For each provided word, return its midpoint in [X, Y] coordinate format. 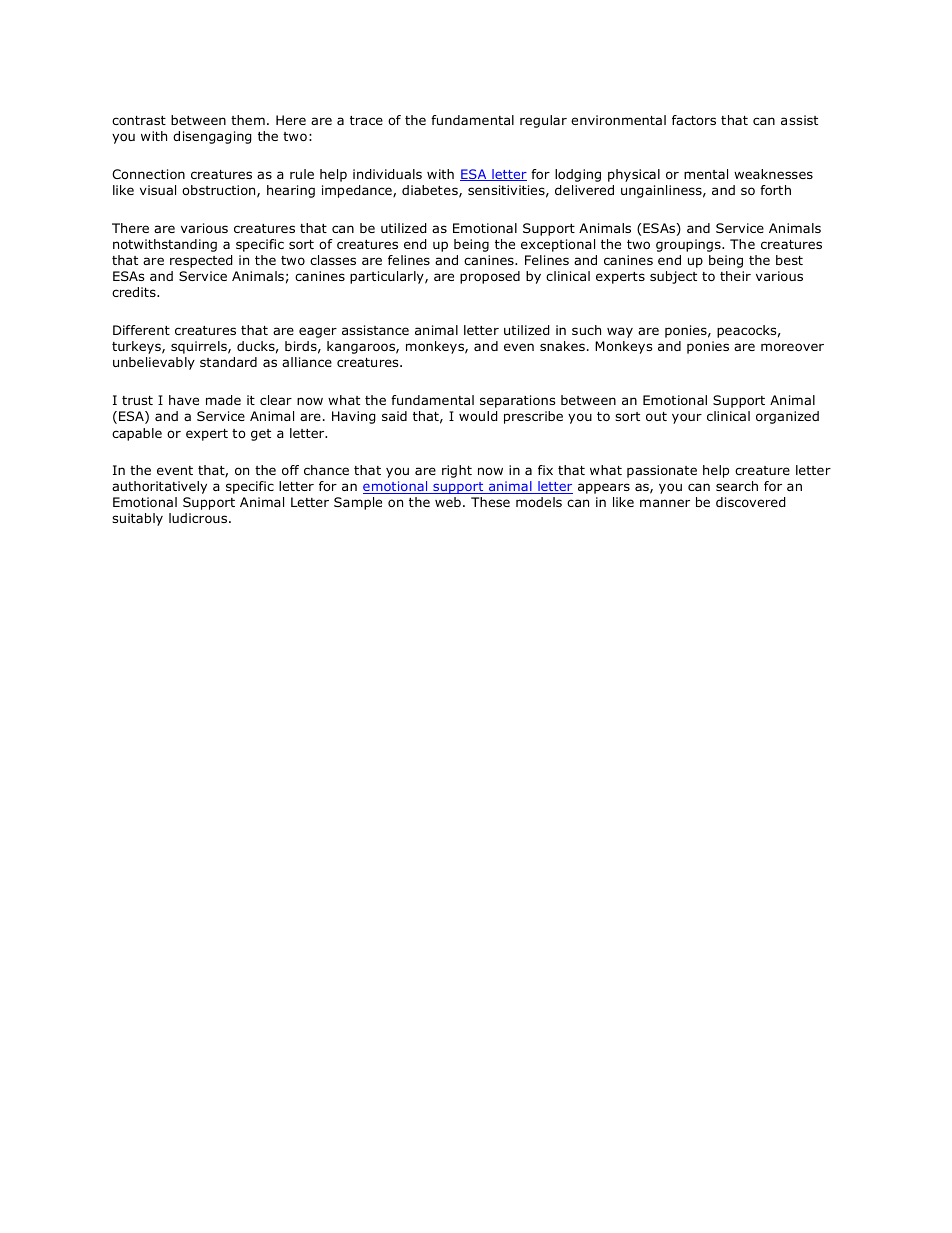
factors [694, 120]
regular [543, 121]
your [687, 418]
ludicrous [199, 518]
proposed [490, 277]
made [223, 400]
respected [201, 261]
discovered [751, 502]
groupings [689, 245]
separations [517, 401]
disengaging [212, 137]
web [448, 502]
